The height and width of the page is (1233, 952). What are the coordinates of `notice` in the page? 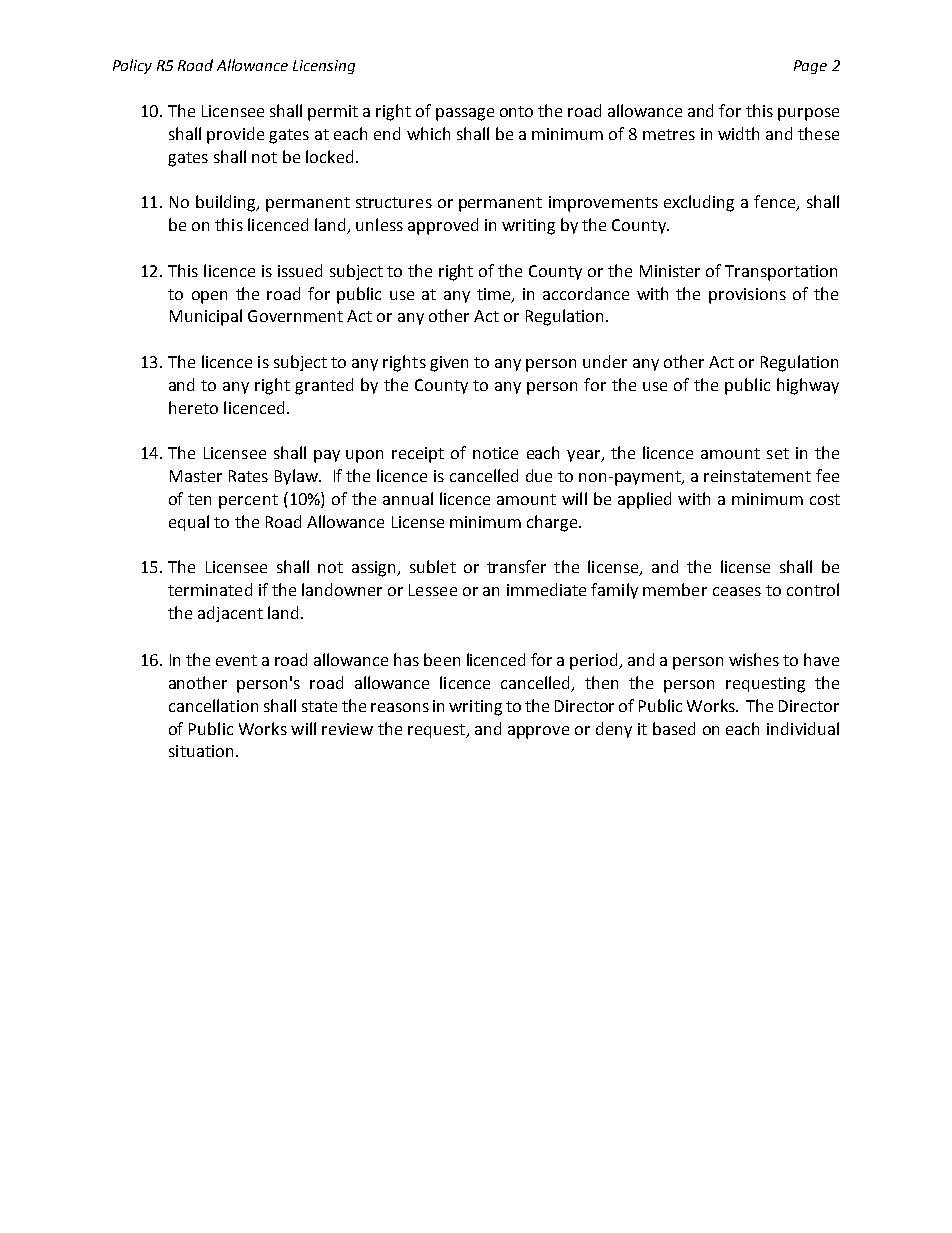 It's located at (495, 453).
